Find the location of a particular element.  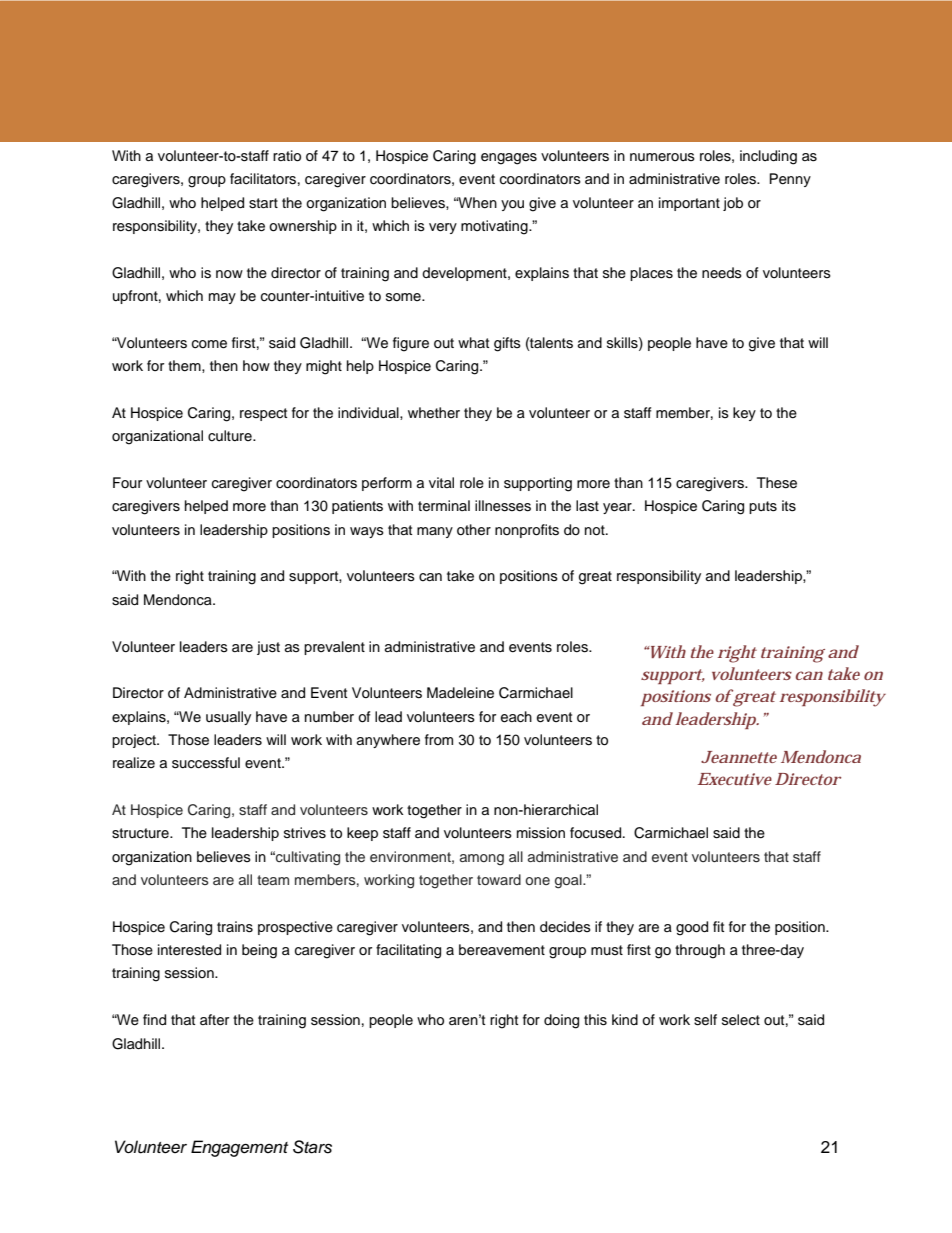

toward is located at coordinates (499, 879).
